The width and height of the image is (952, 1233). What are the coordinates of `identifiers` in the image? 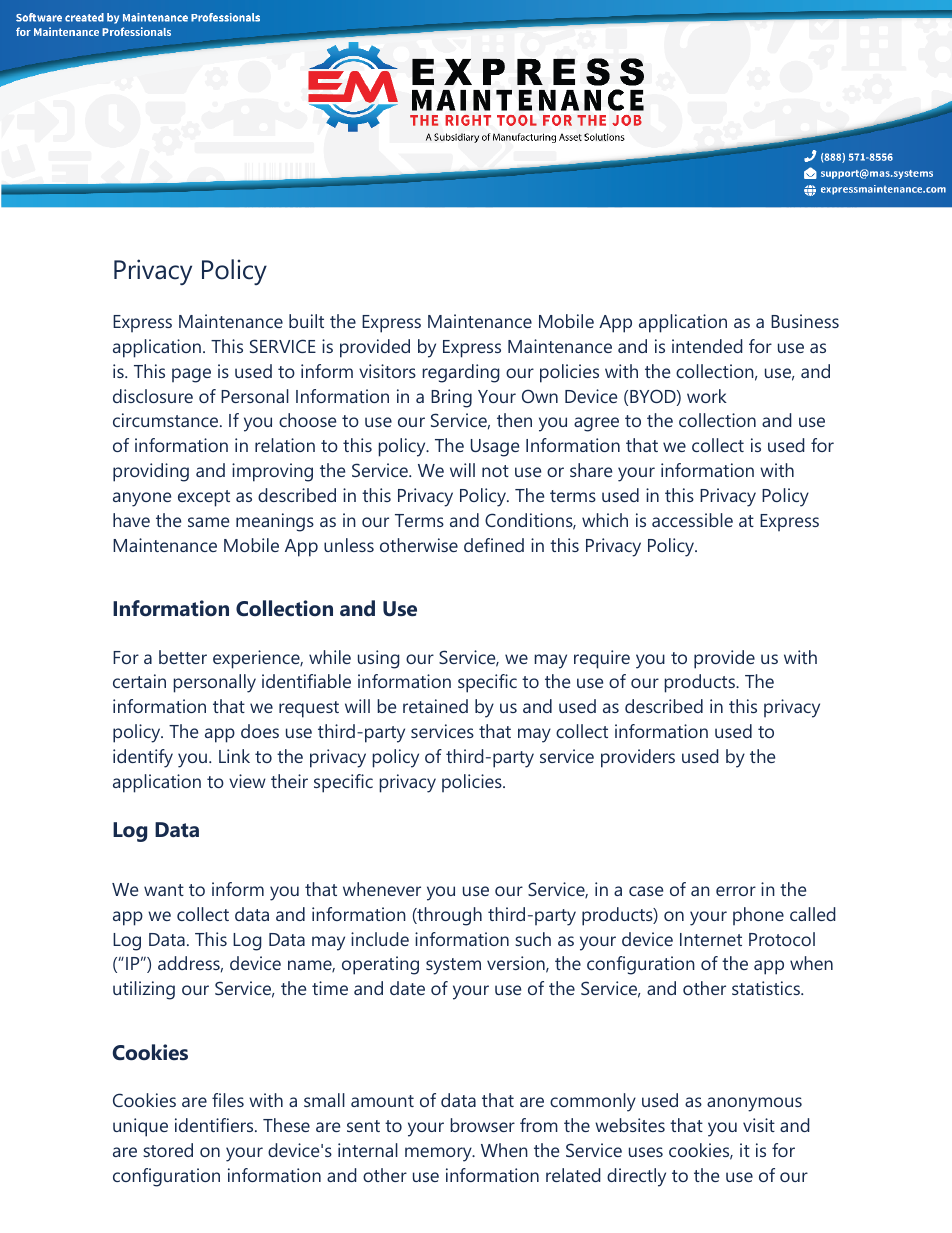 It's located at (215, 1125).
